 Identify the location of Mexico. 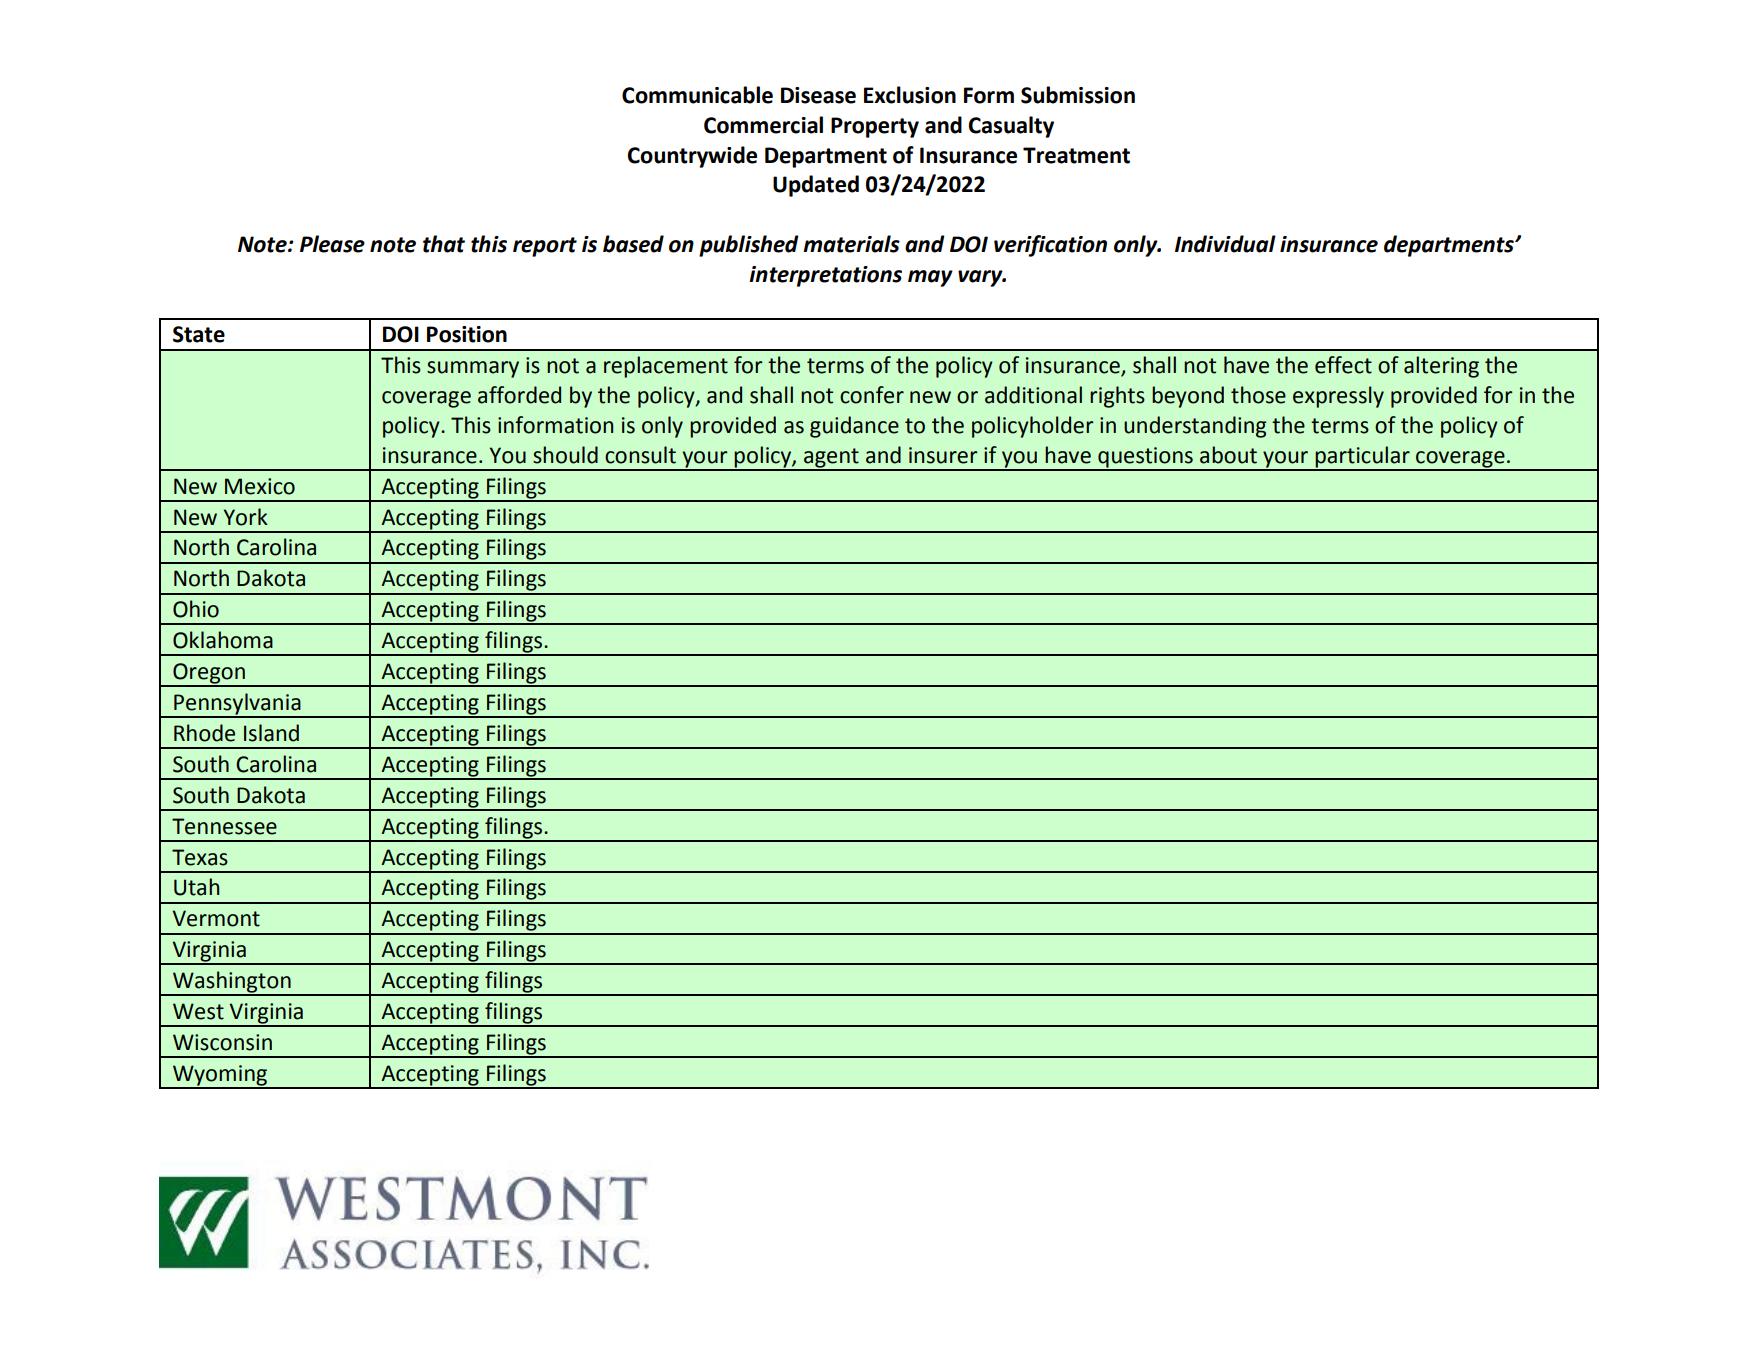
(260, 486).
